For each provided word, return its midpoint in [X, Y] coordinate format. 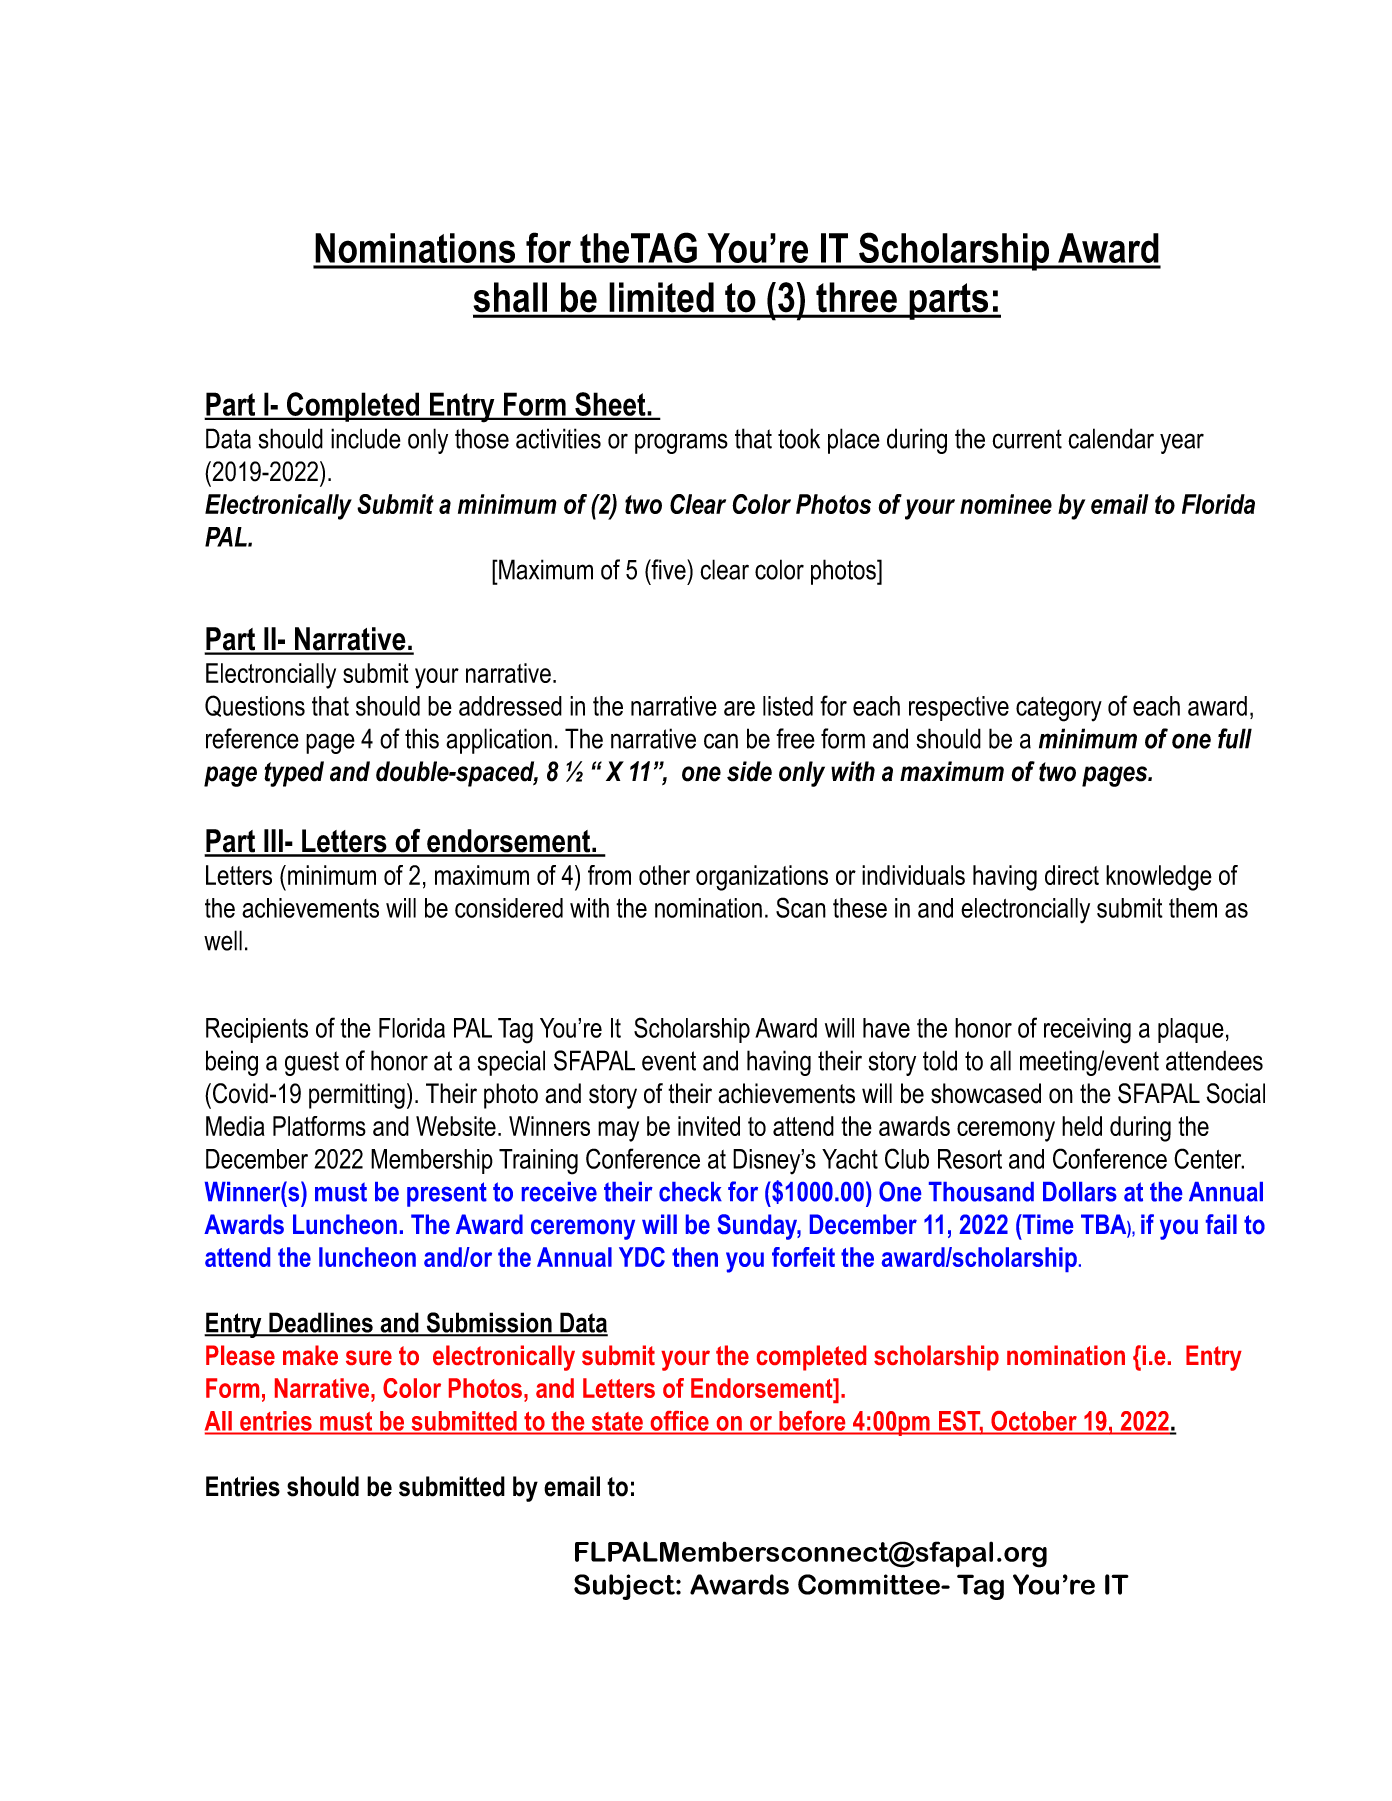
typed [294, 774]
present [447, 1194]
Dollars [1080, 1192]
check [690, 1192]
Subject [625, 1587]
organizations [762, 878]
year [1182, 443]
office [679, 1421]
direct [1072, 875]
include [366, 438]
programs [681, 443]
